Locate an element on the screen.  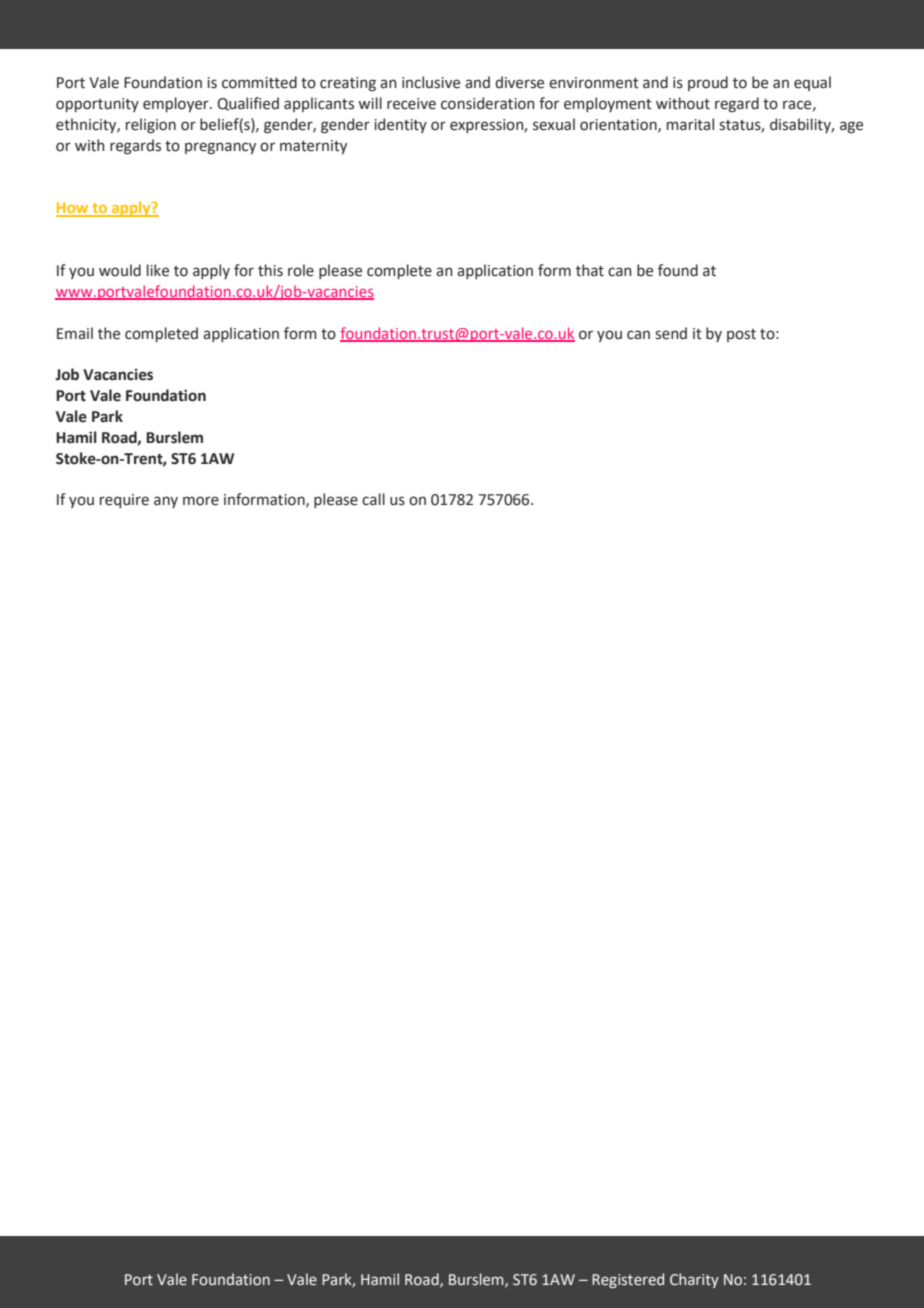
consideration is located at coordinates (487, 103).
